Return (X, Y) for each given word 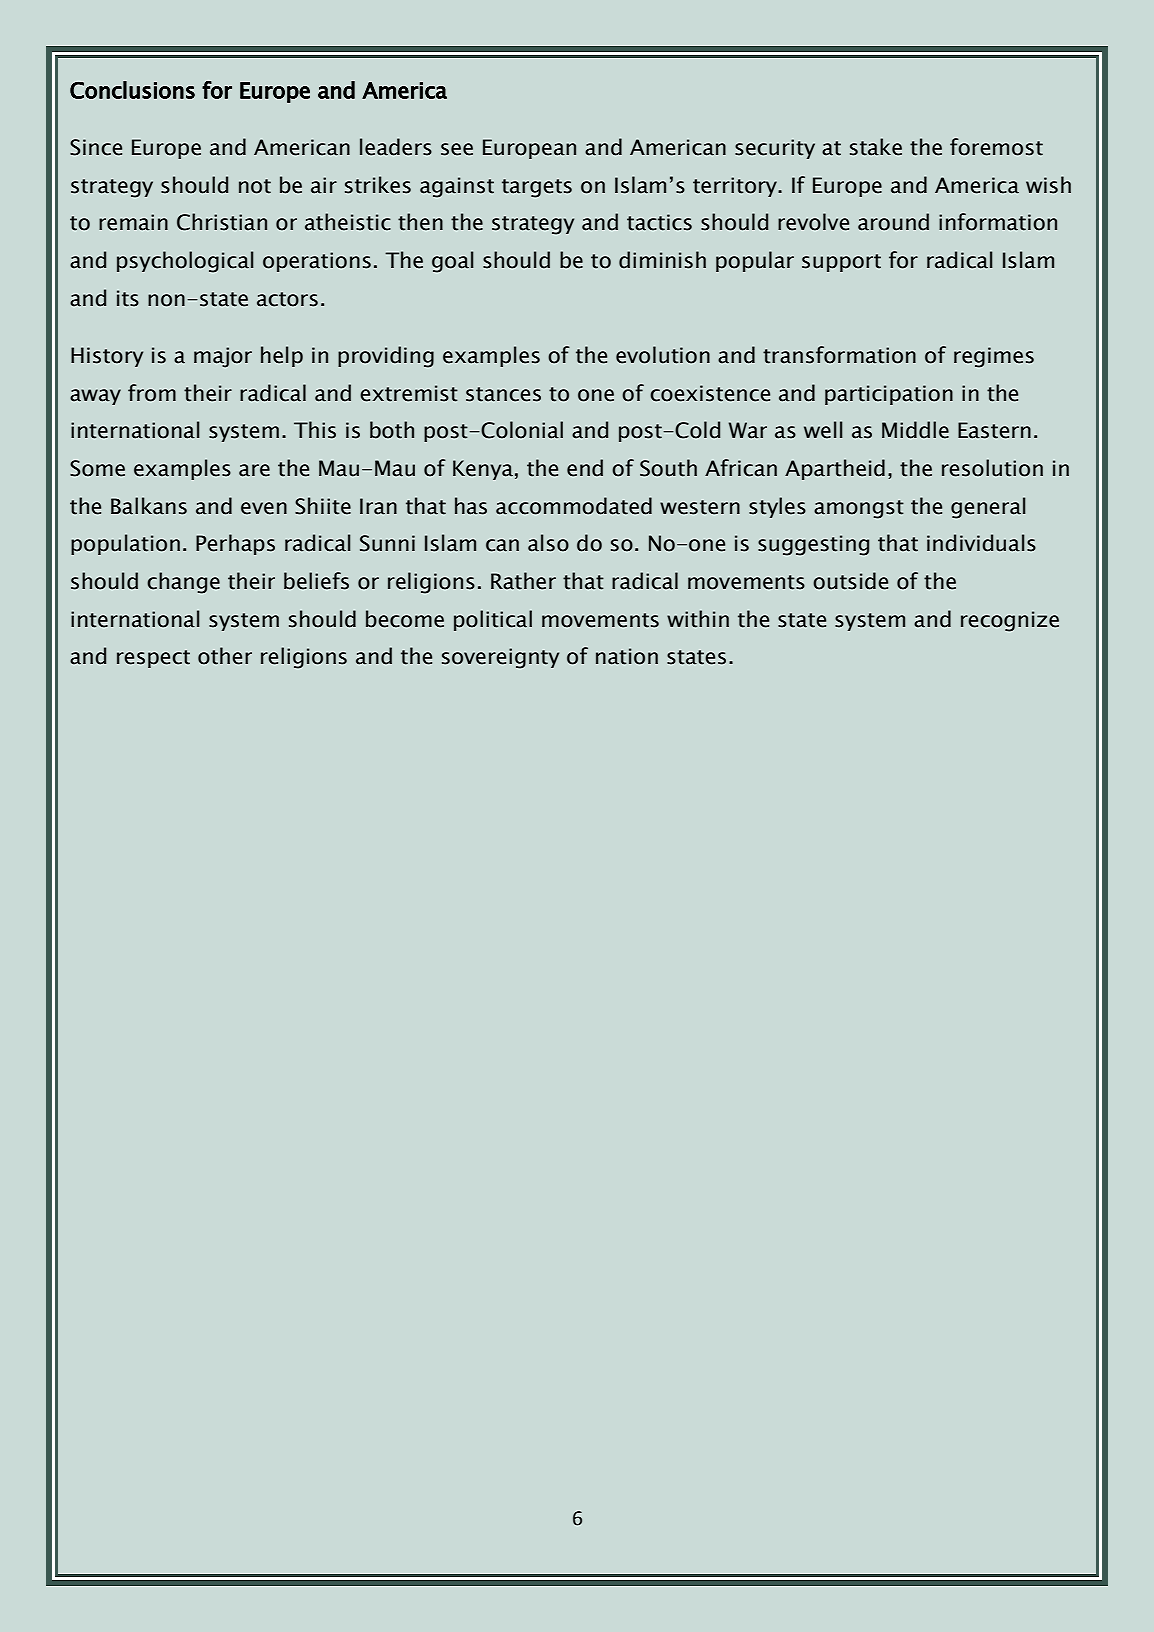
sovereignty (500, 658)
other (225, 656)
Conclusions (132, 90)
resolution (992, 468)
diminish (662, 260)
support (841, 263)
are (254, 470)
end (585, 468)
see (457, 149)
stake (876, 147)
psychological (185, 262)
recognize (1010, 621)
